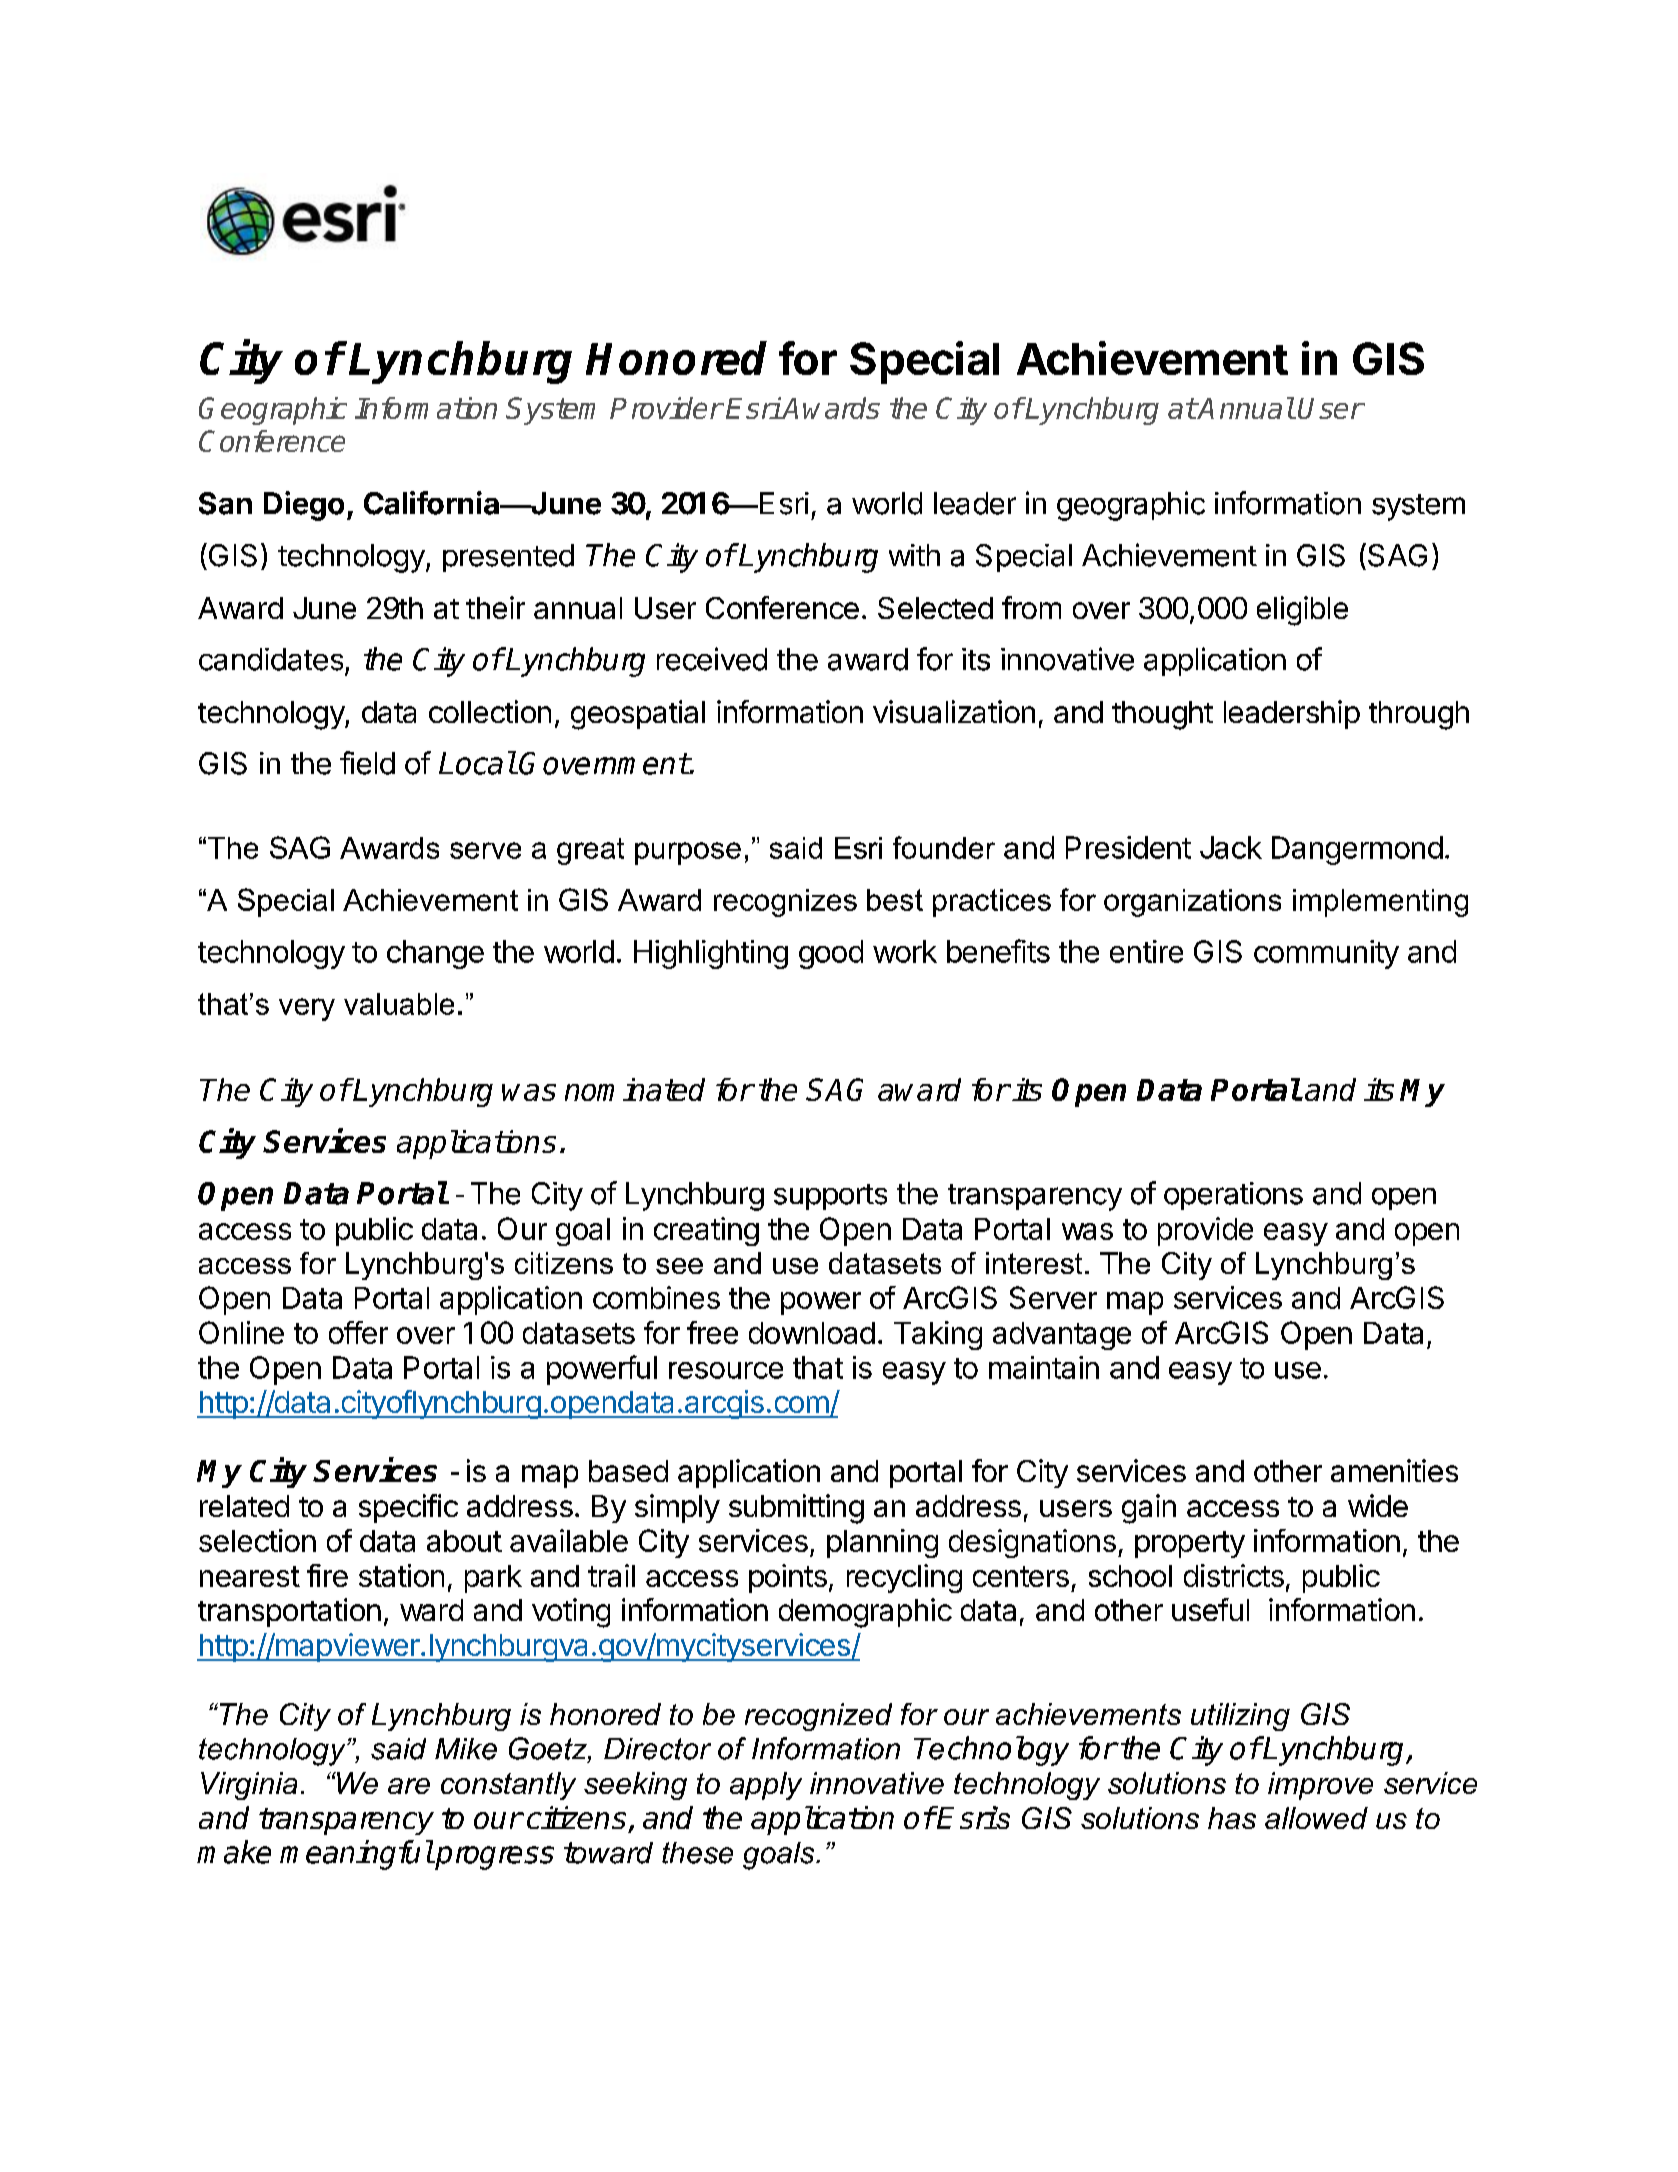 The image size is (1678, 2172). I want to click on resource, so click(726, 1370).
